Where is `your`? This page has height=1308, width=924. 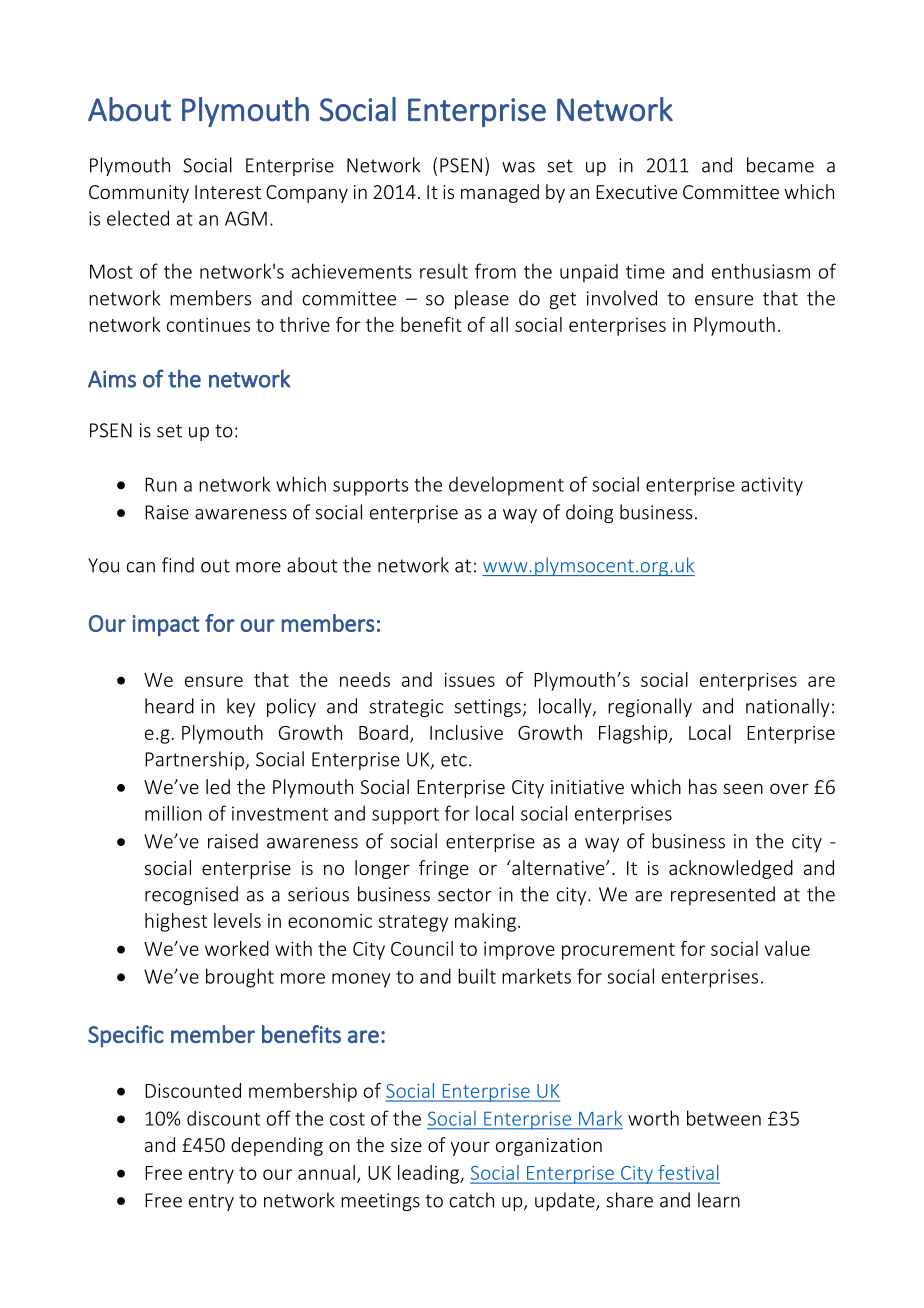 your is located at coordinates (470, 1148).
